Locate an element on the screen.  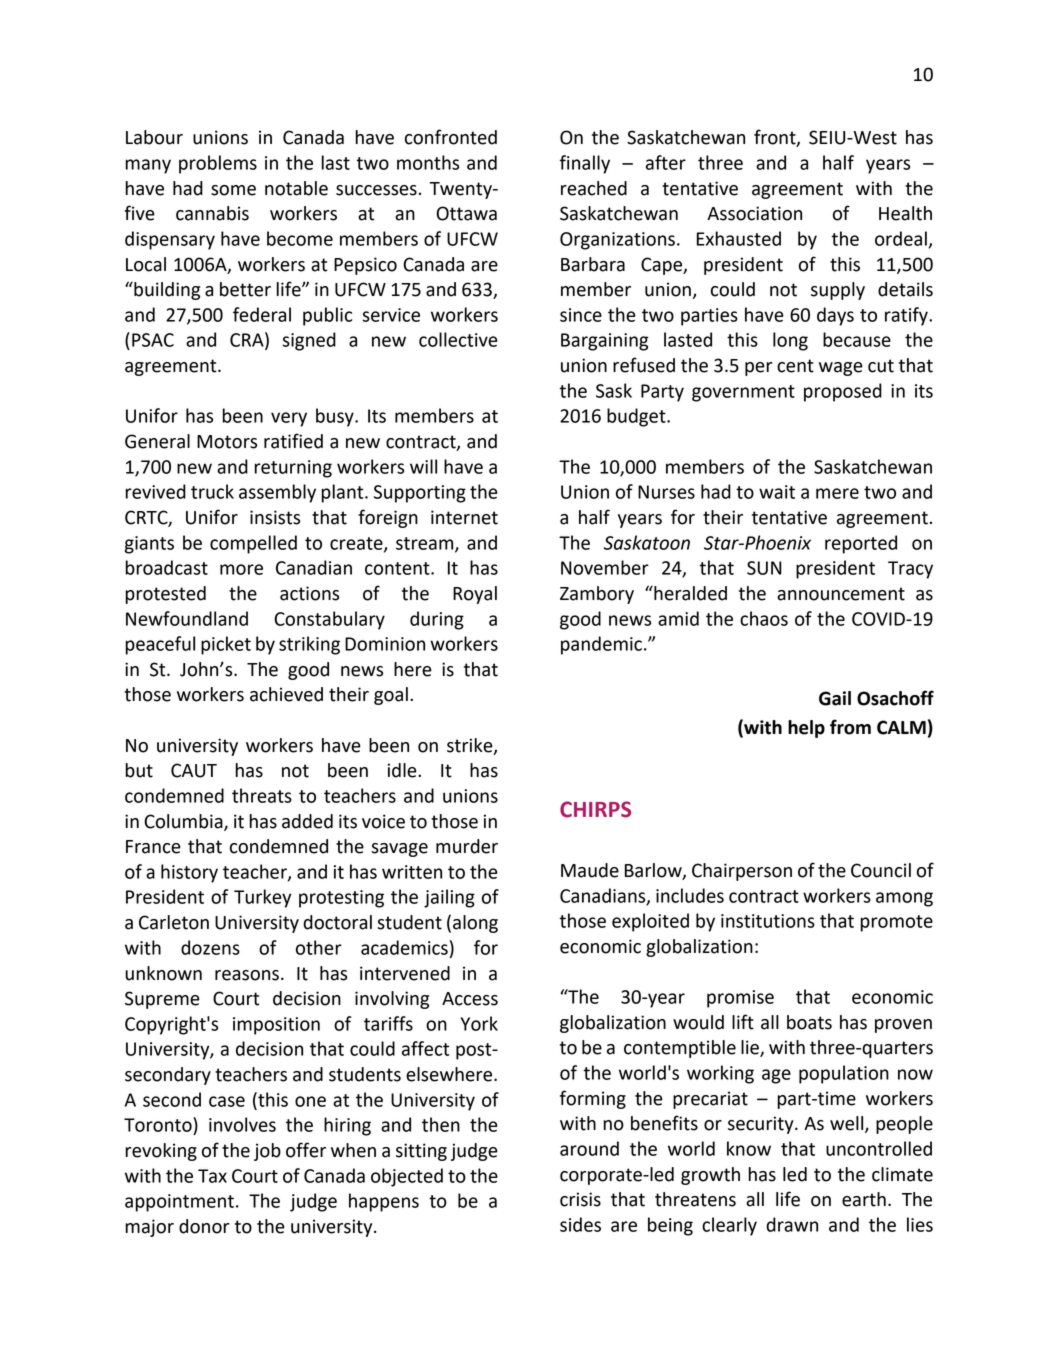
finally is located at coordinates (585, 164).
